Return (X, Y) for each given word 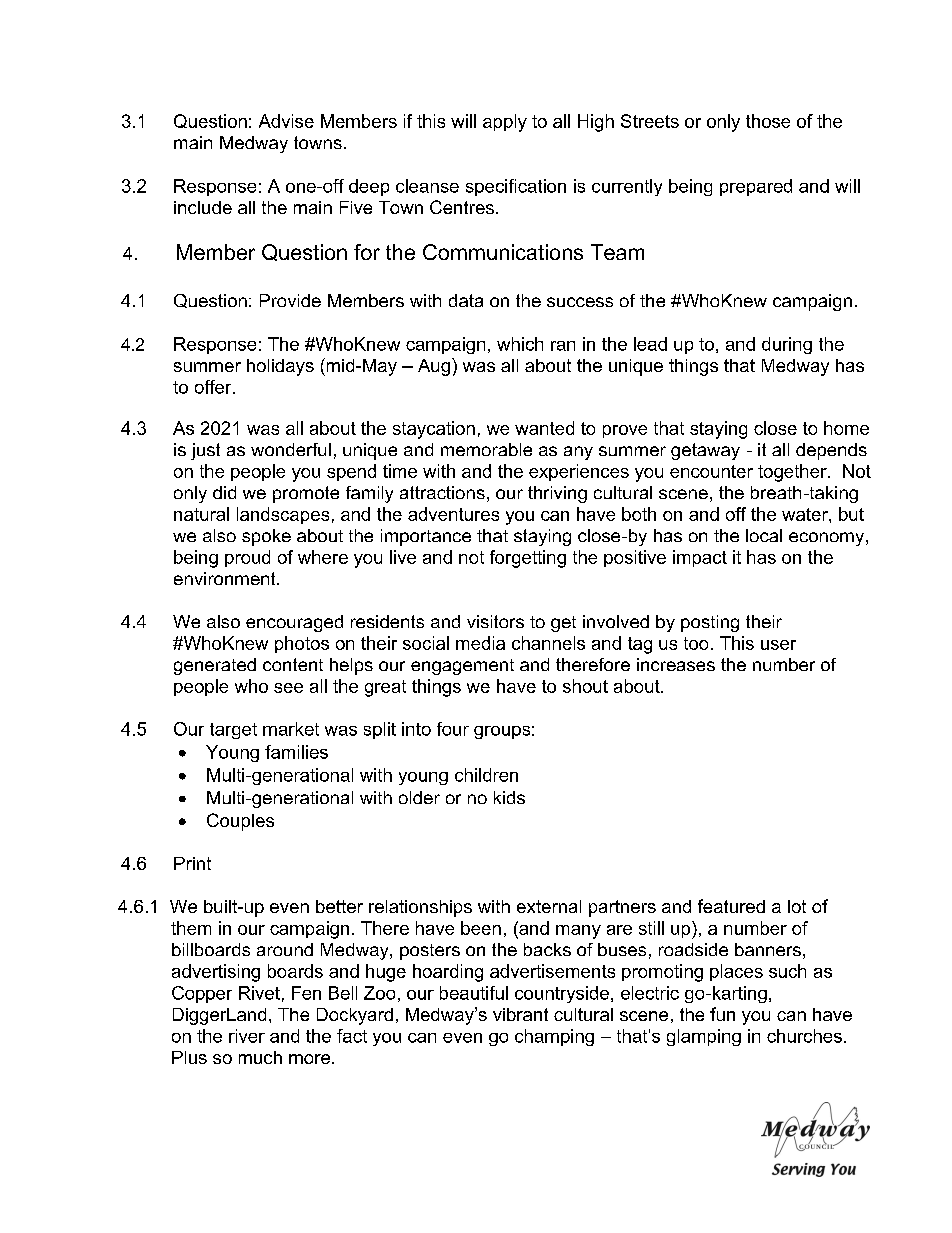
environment (226, 578)
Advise (286, 121)
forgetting (528, 559)
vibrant (520, 1014)
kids (509, 797)
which (520, 344)
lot (797, 906)
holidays (280, 367)
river (247, 1036)
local (764, 535)
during (787, 345)
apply (505, 123)
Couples (240, 822)
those (768, 121)
